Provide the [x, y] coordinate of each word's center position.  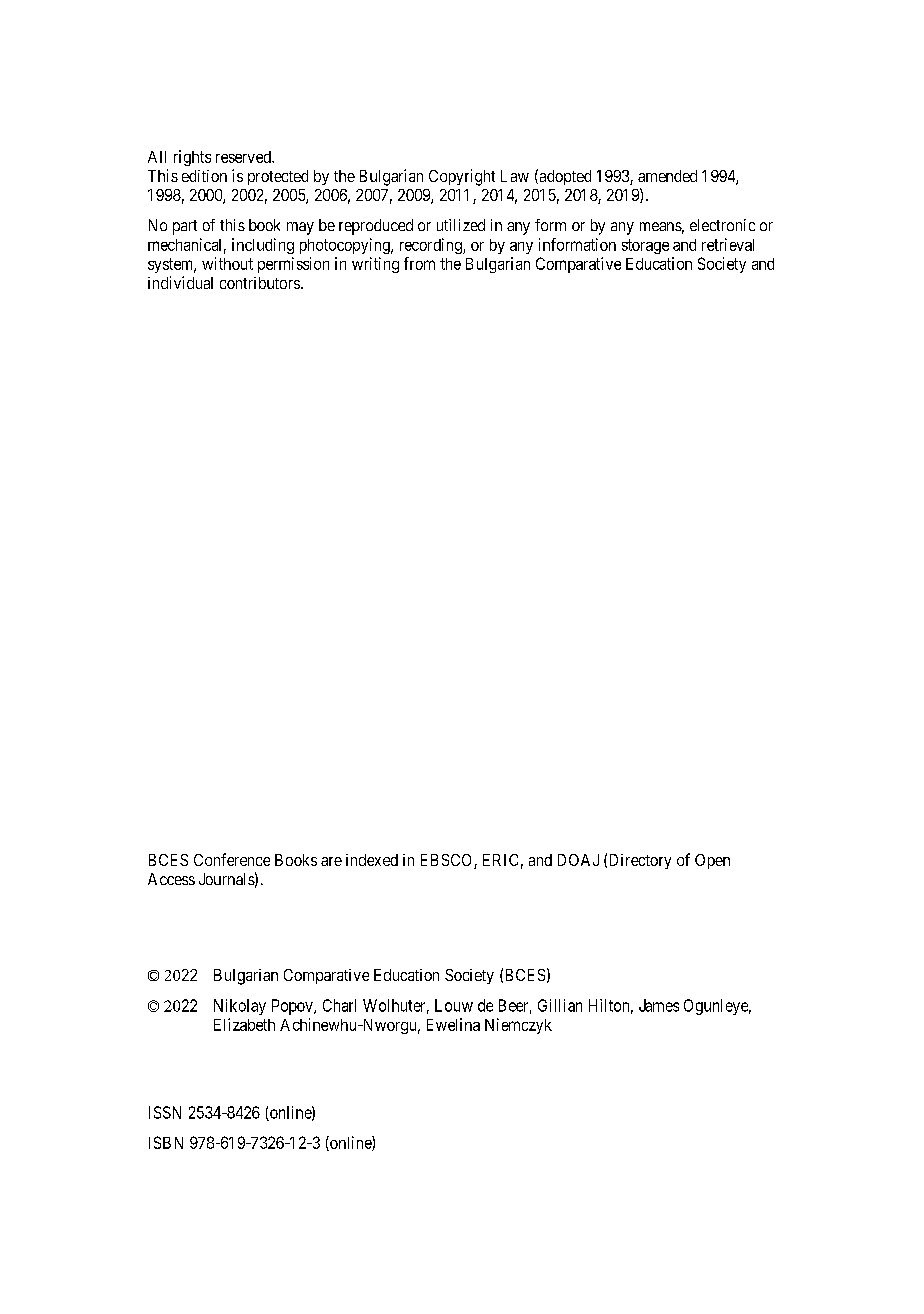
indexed [372, 860]
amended [667, 176]
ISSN [165, 1112]
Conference [232, 859]
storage [645, 246]
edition [204, 176]
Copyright [462, 177]
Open [712, 861]
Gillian [560, 1005]
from [419, 263]
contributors [260, 283]
